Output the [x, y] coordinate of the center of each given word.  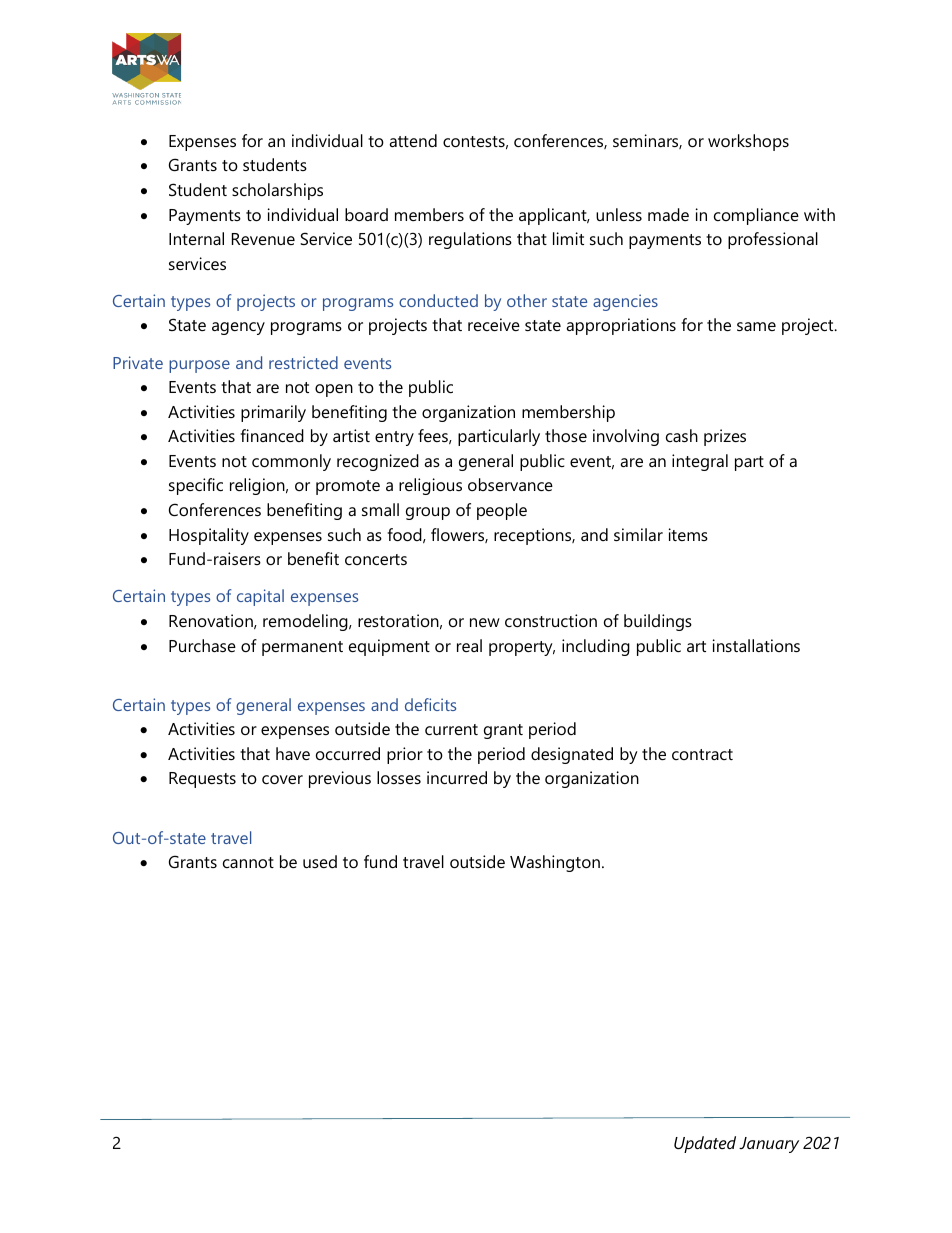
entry [394, 438]
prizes [725, 437]
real [469, 645]
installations [756, 645]
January [769, 1145]
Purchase [202, 645]
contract [702, 754]
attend [413, 140]
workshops [748, 142]
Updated [705, 1144]
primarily [273, 413]
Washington [555, 863]
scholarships [277, 191]
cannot [248, 862]
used [320, 861]
